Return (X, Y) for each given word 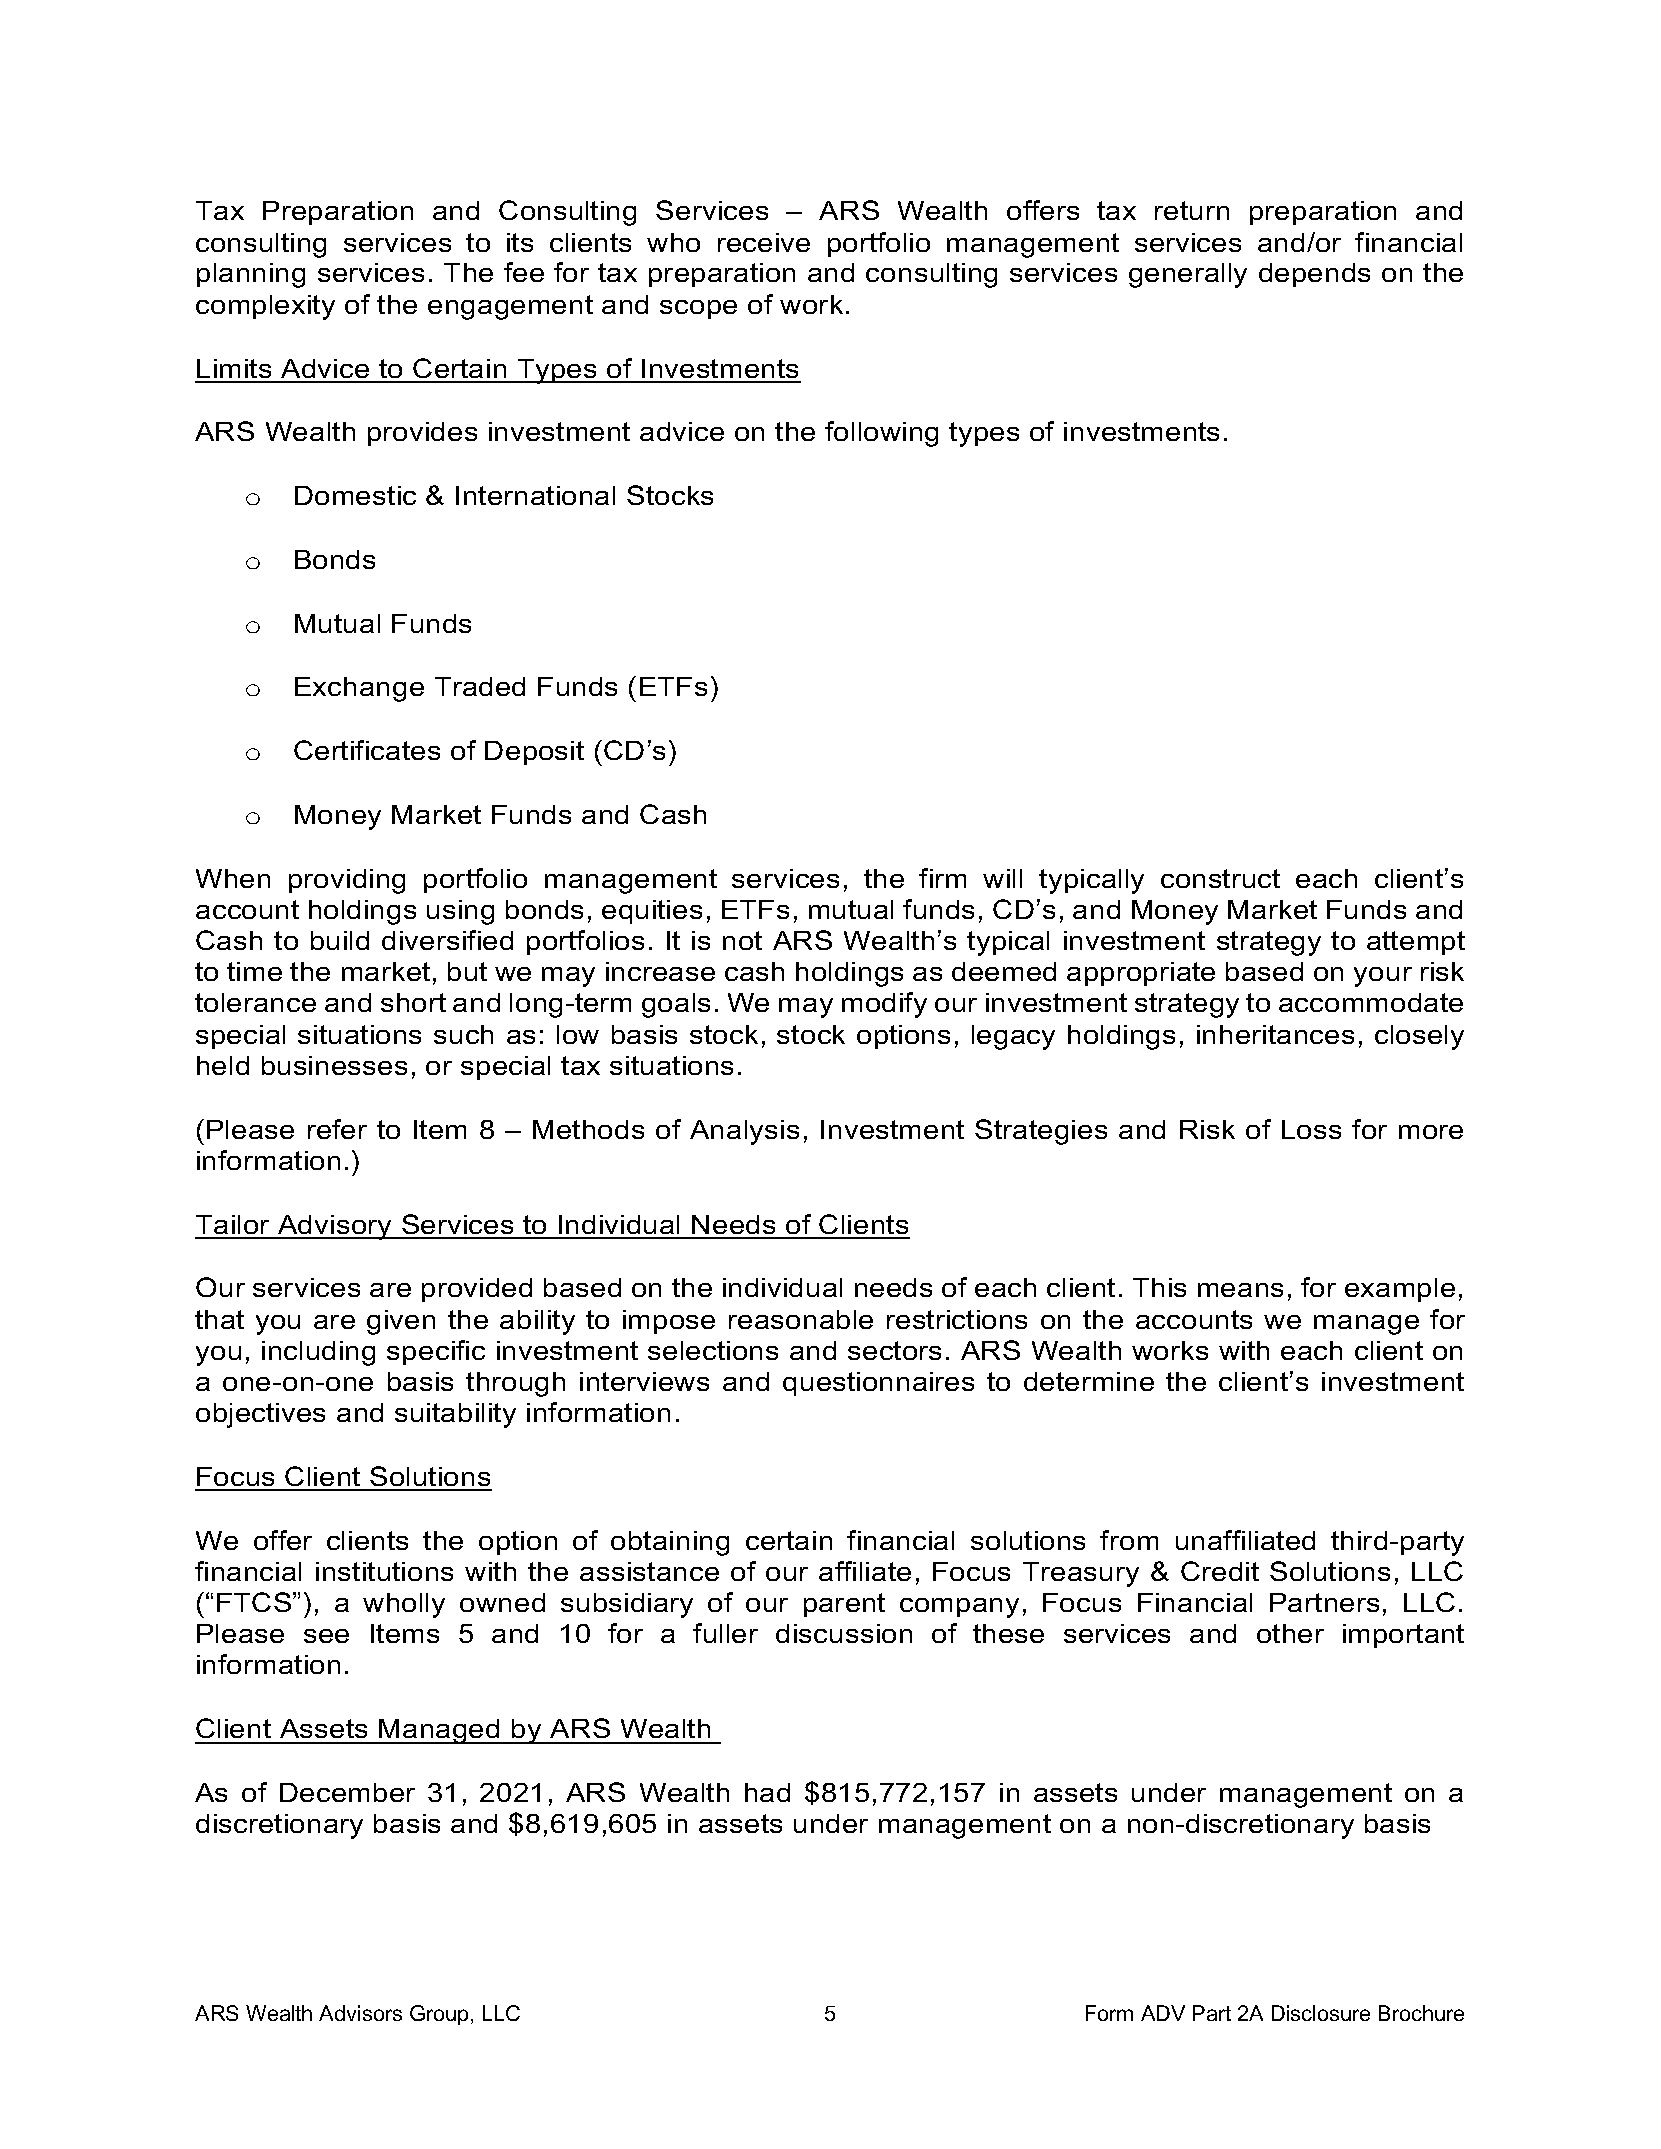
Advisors (360, 2013)
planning (251, 275)
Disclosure (1321, 2013)
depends (1314, 275)
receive (764, 242)
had (767, 1792)
